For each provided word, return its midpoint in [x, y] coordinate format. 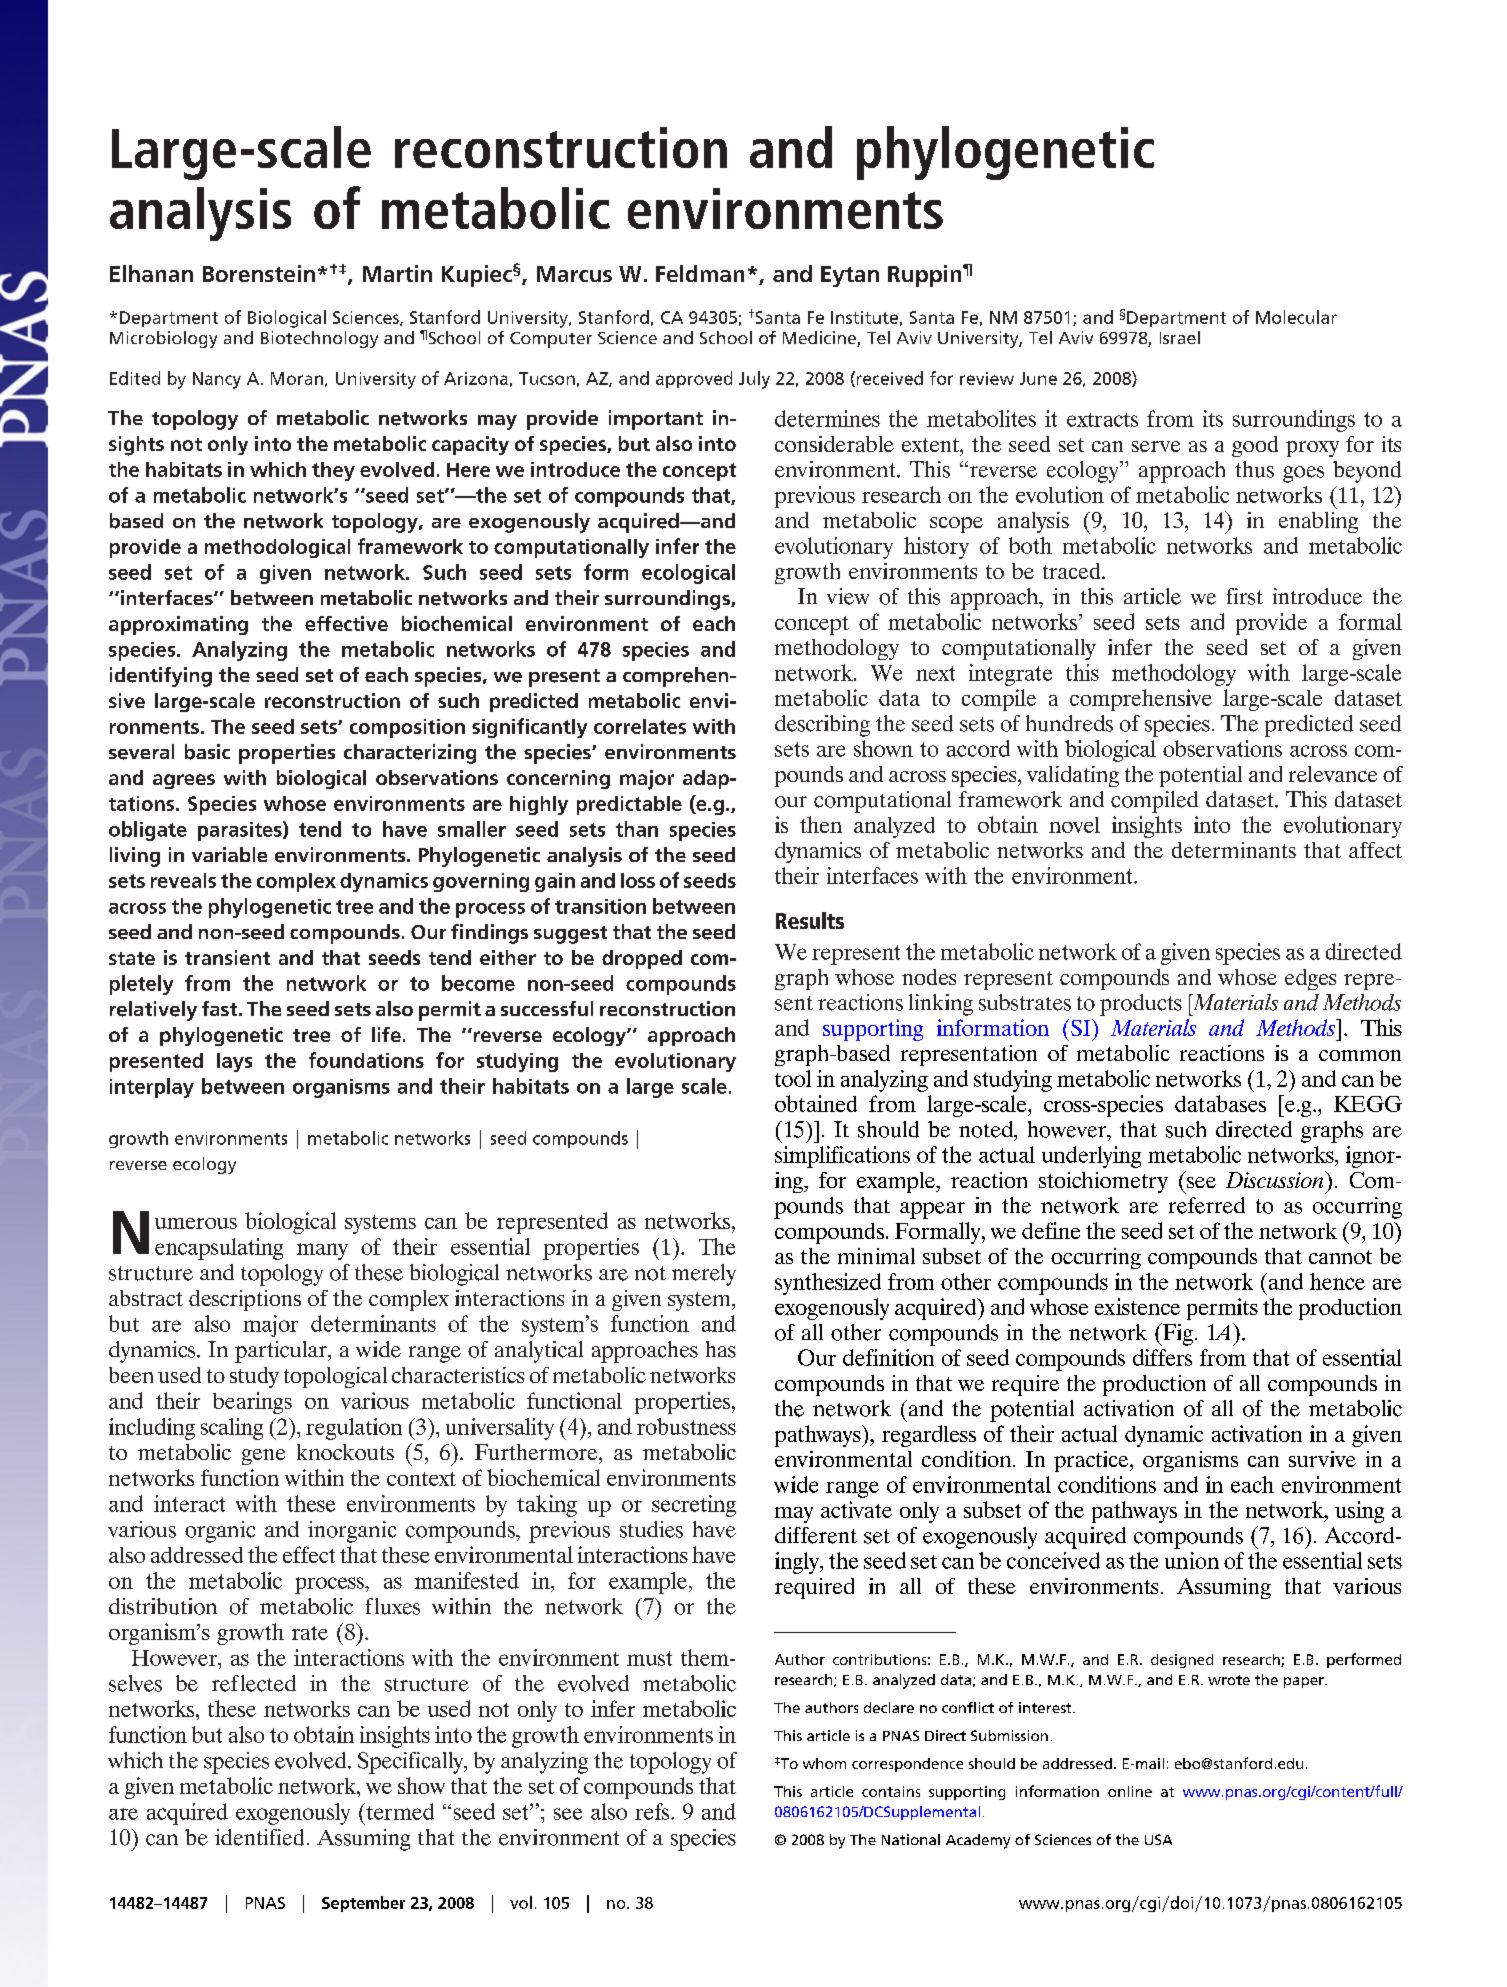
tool [793, 1078]
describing [822, 726]
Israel [1180, 337]
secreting [694, 1506]
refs [653, 1811]
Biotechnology [319, 339]
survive [1322, 1459]
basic [207, 752]
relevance [1333, 774]
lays [234, 1062]
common [1360, 1055]
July [754, 380]
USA [1158, 1839]
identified [259, 1837]
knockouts [345, 1452]
